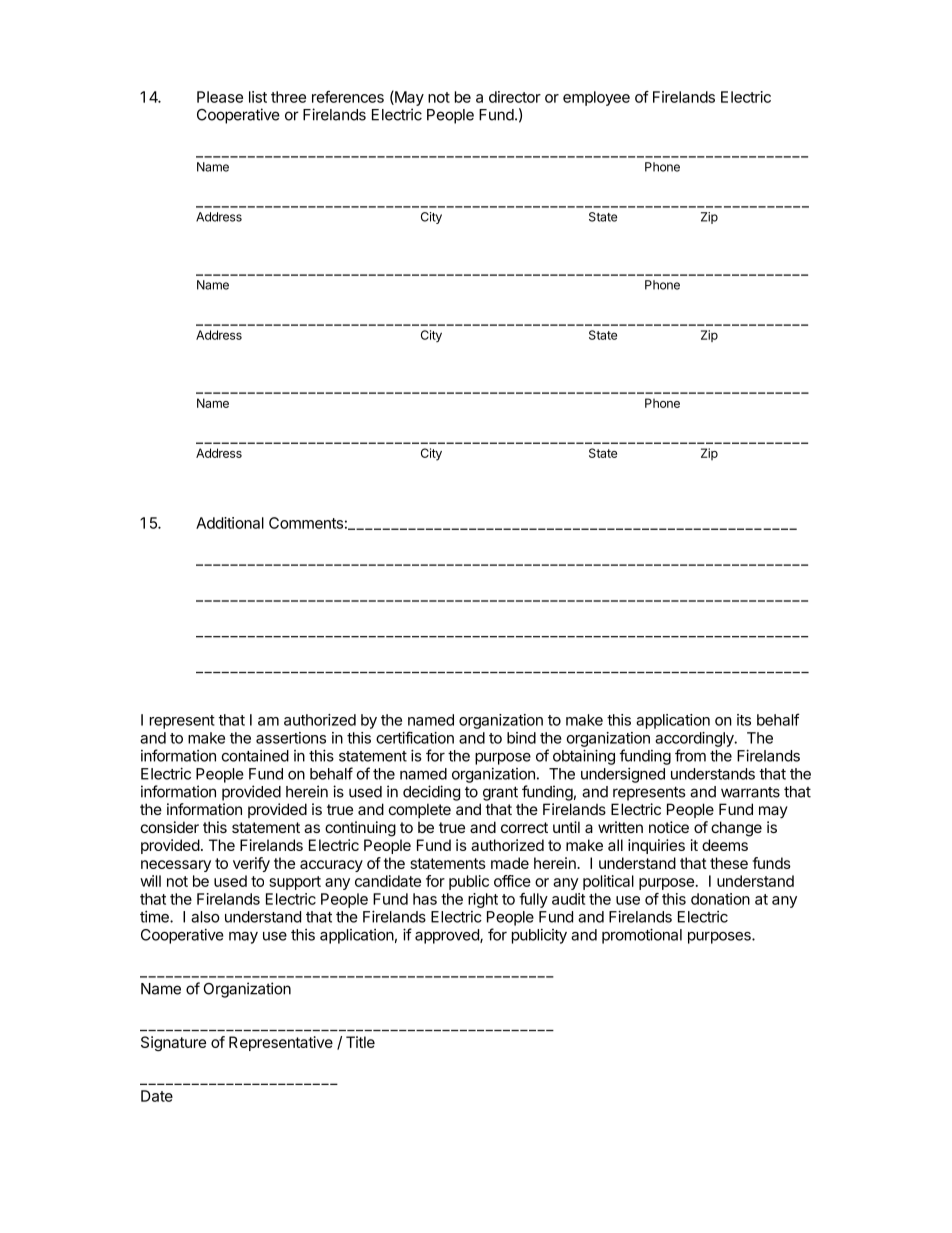  I want to click on Please, so click(220, 97).
